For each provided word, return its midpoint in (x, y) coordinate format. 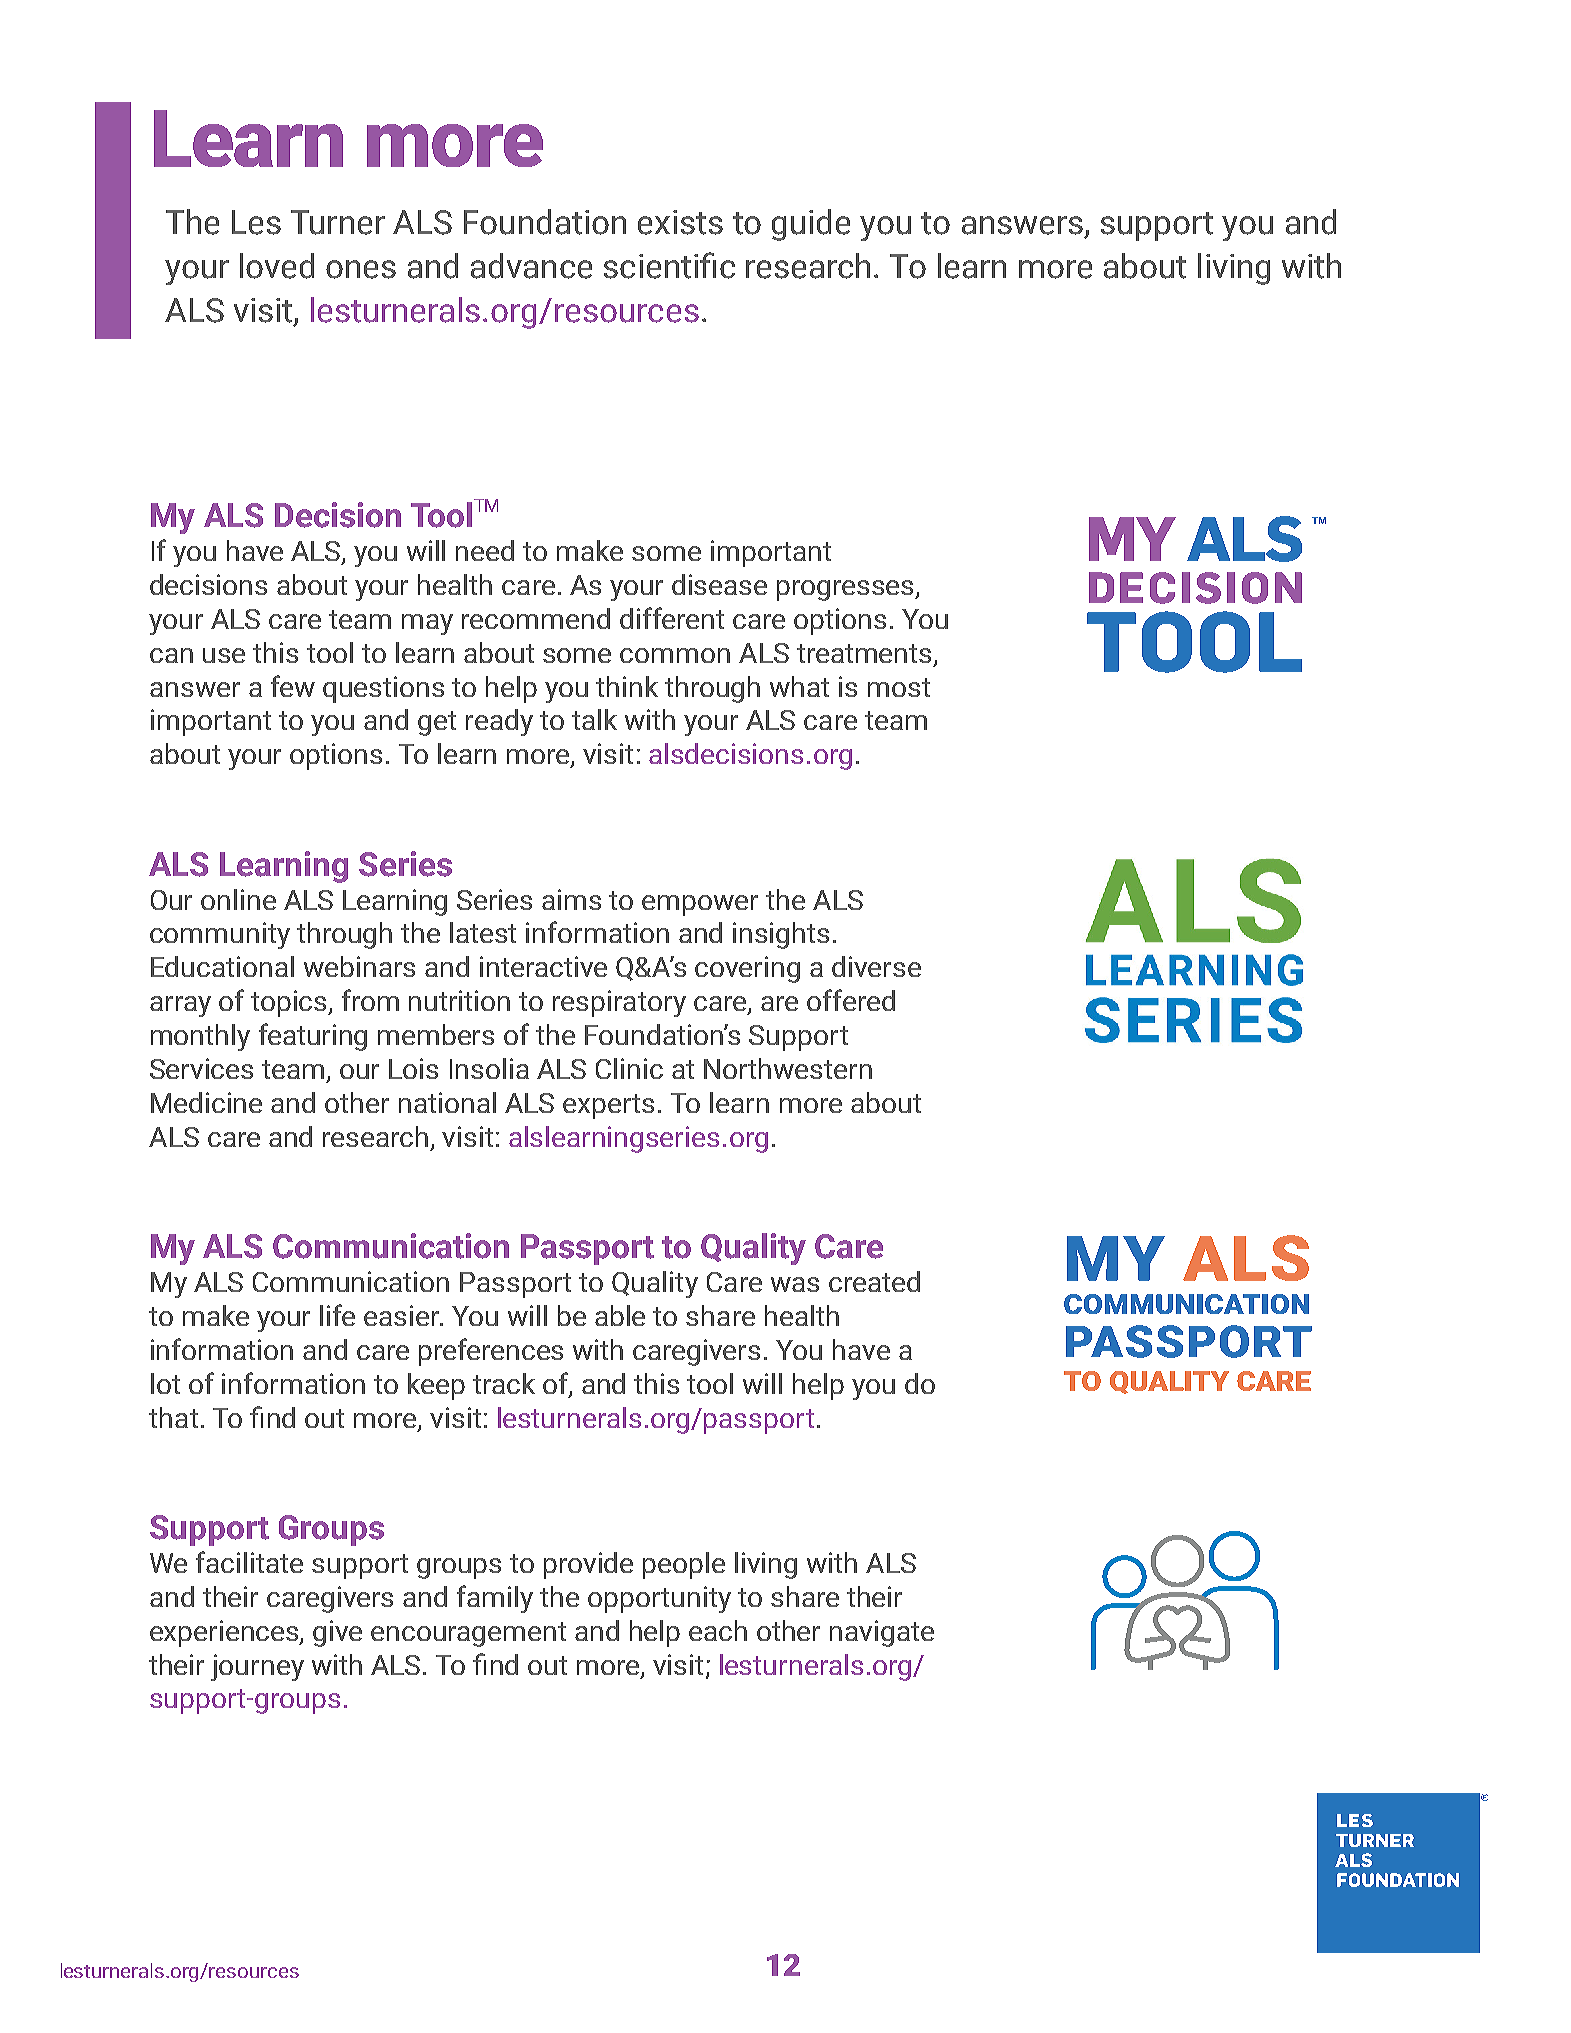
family (495, 1599)
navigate (882, 1633)
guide (811, 225)
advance (531, 266)
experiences (225, 1633)
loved (277, 266)
